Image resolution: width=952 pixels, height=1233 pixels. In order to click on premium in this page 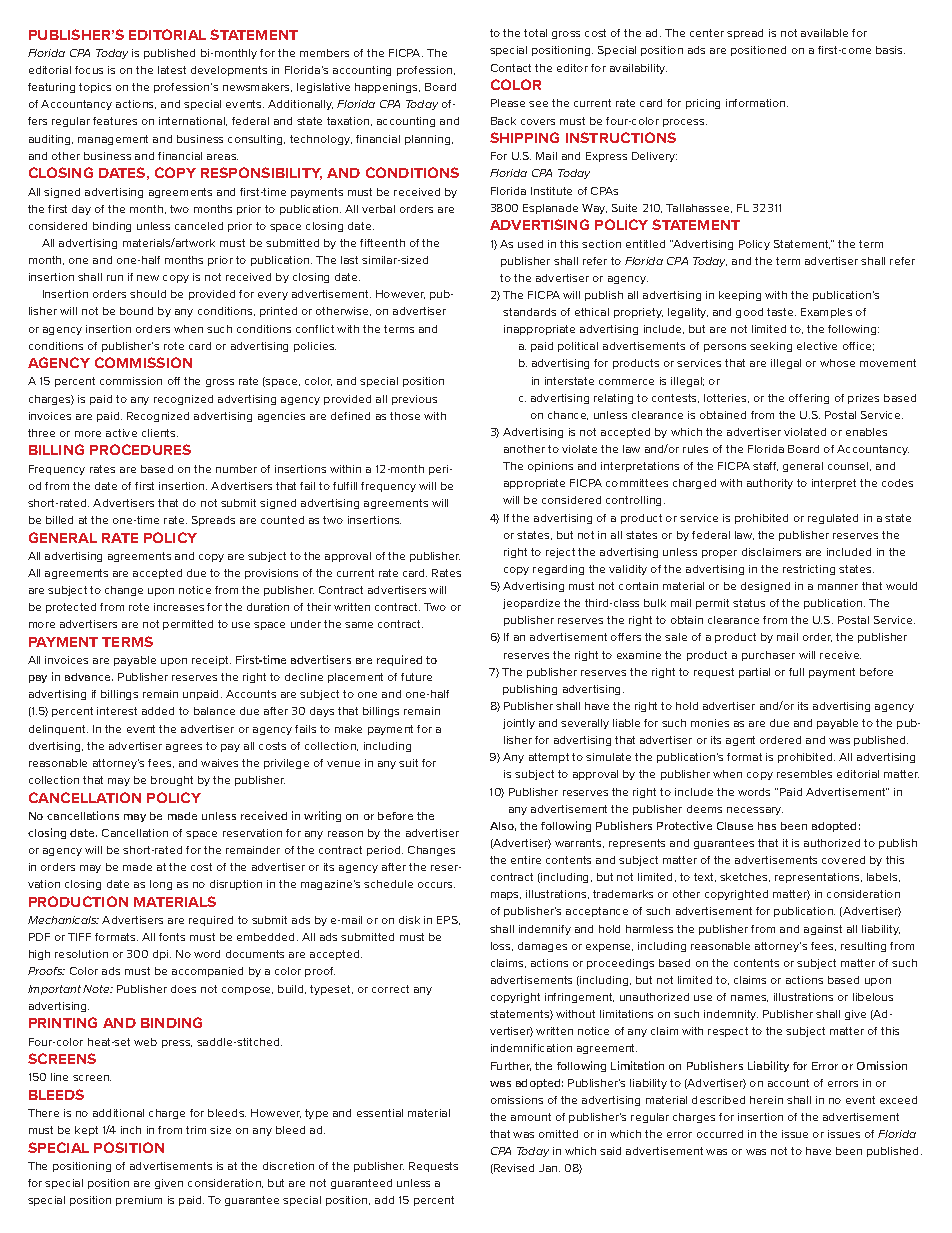, I will do `click(139, 1201)`.
